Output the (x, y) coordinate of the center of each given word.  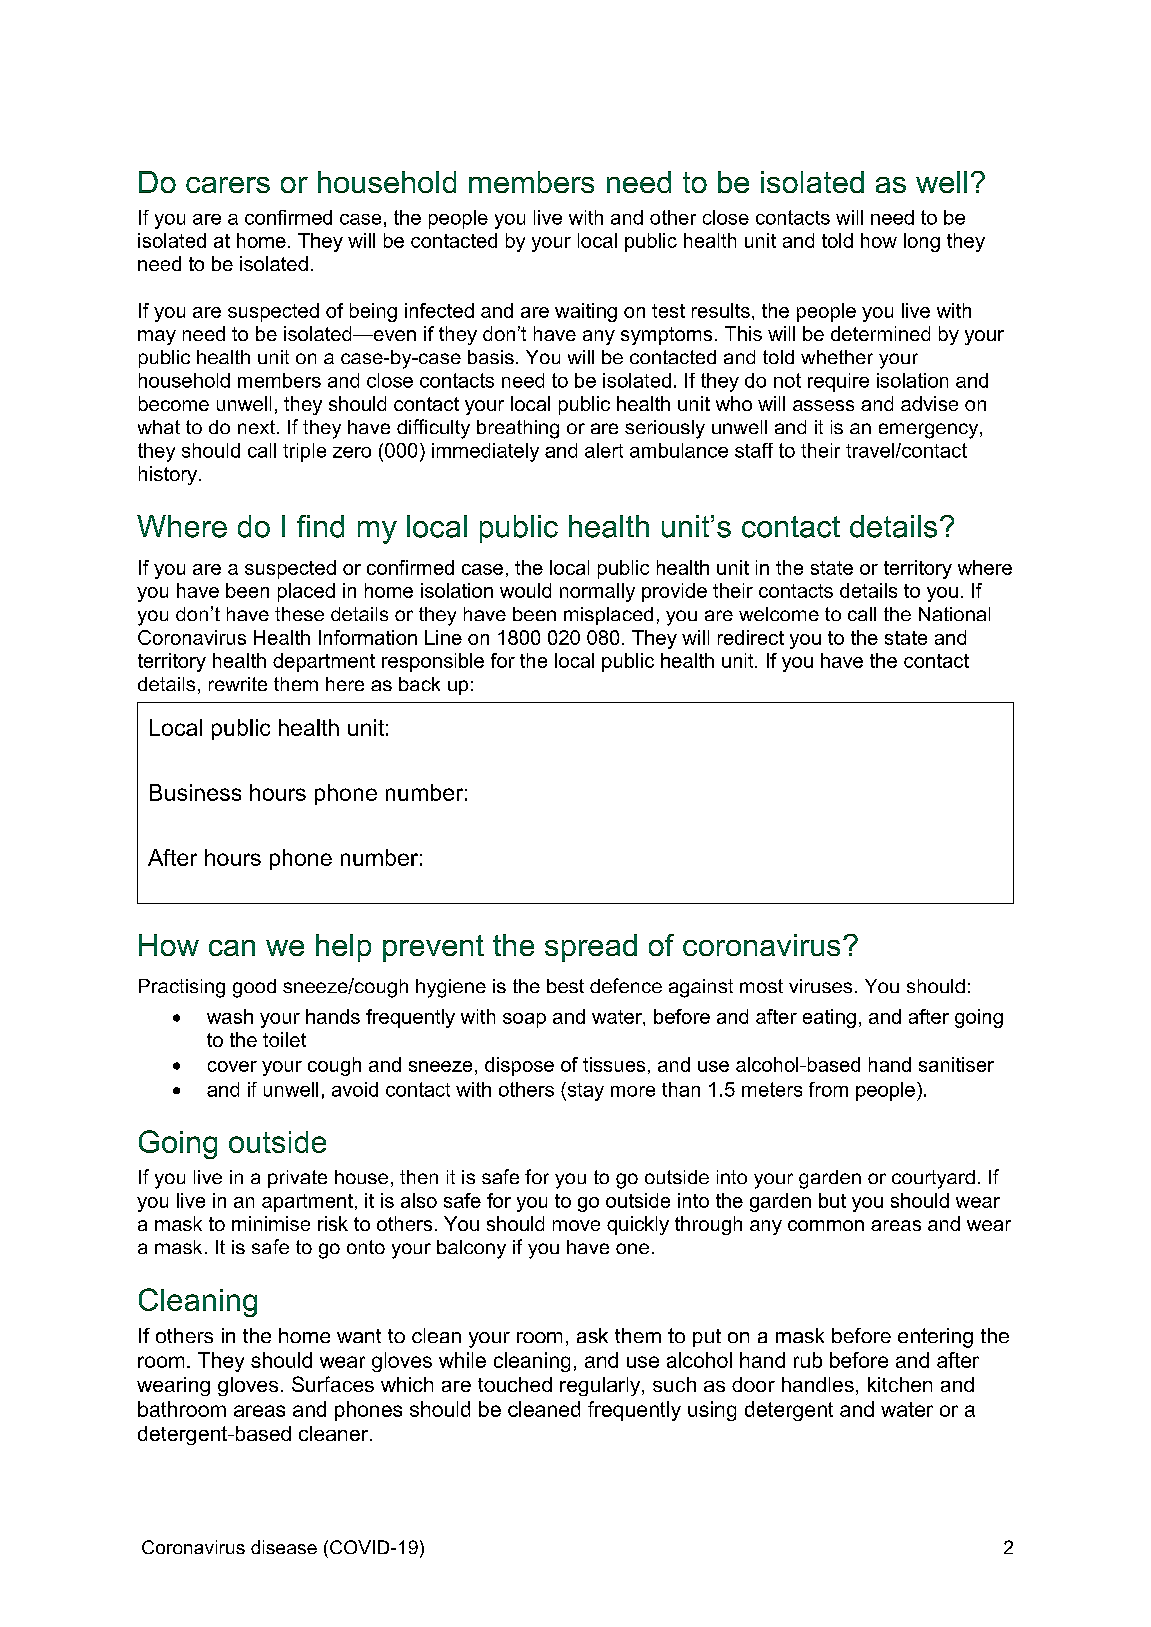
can (232, 948)
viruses (820, 986)
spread (591, 948)
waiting (586, 312)
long (922, 242)
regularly (601, 1386)
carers (228, 185)
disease (284, 1547)
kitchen (900, 1384)
